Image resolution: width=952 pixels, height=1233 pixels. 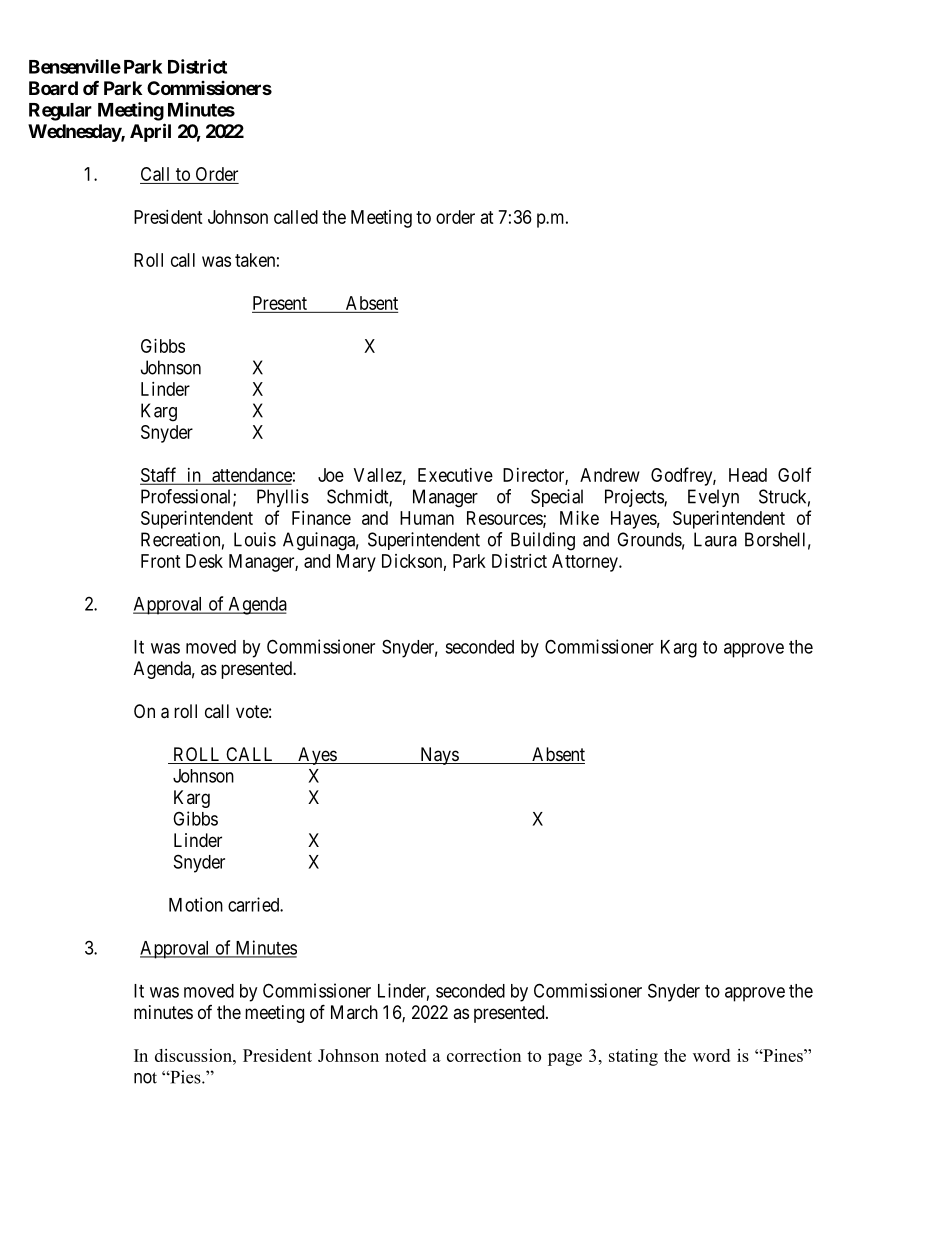 What do you see at coordinates (150, 132) in the screenshot?
I see `April` at bounding box center [150, 132].
